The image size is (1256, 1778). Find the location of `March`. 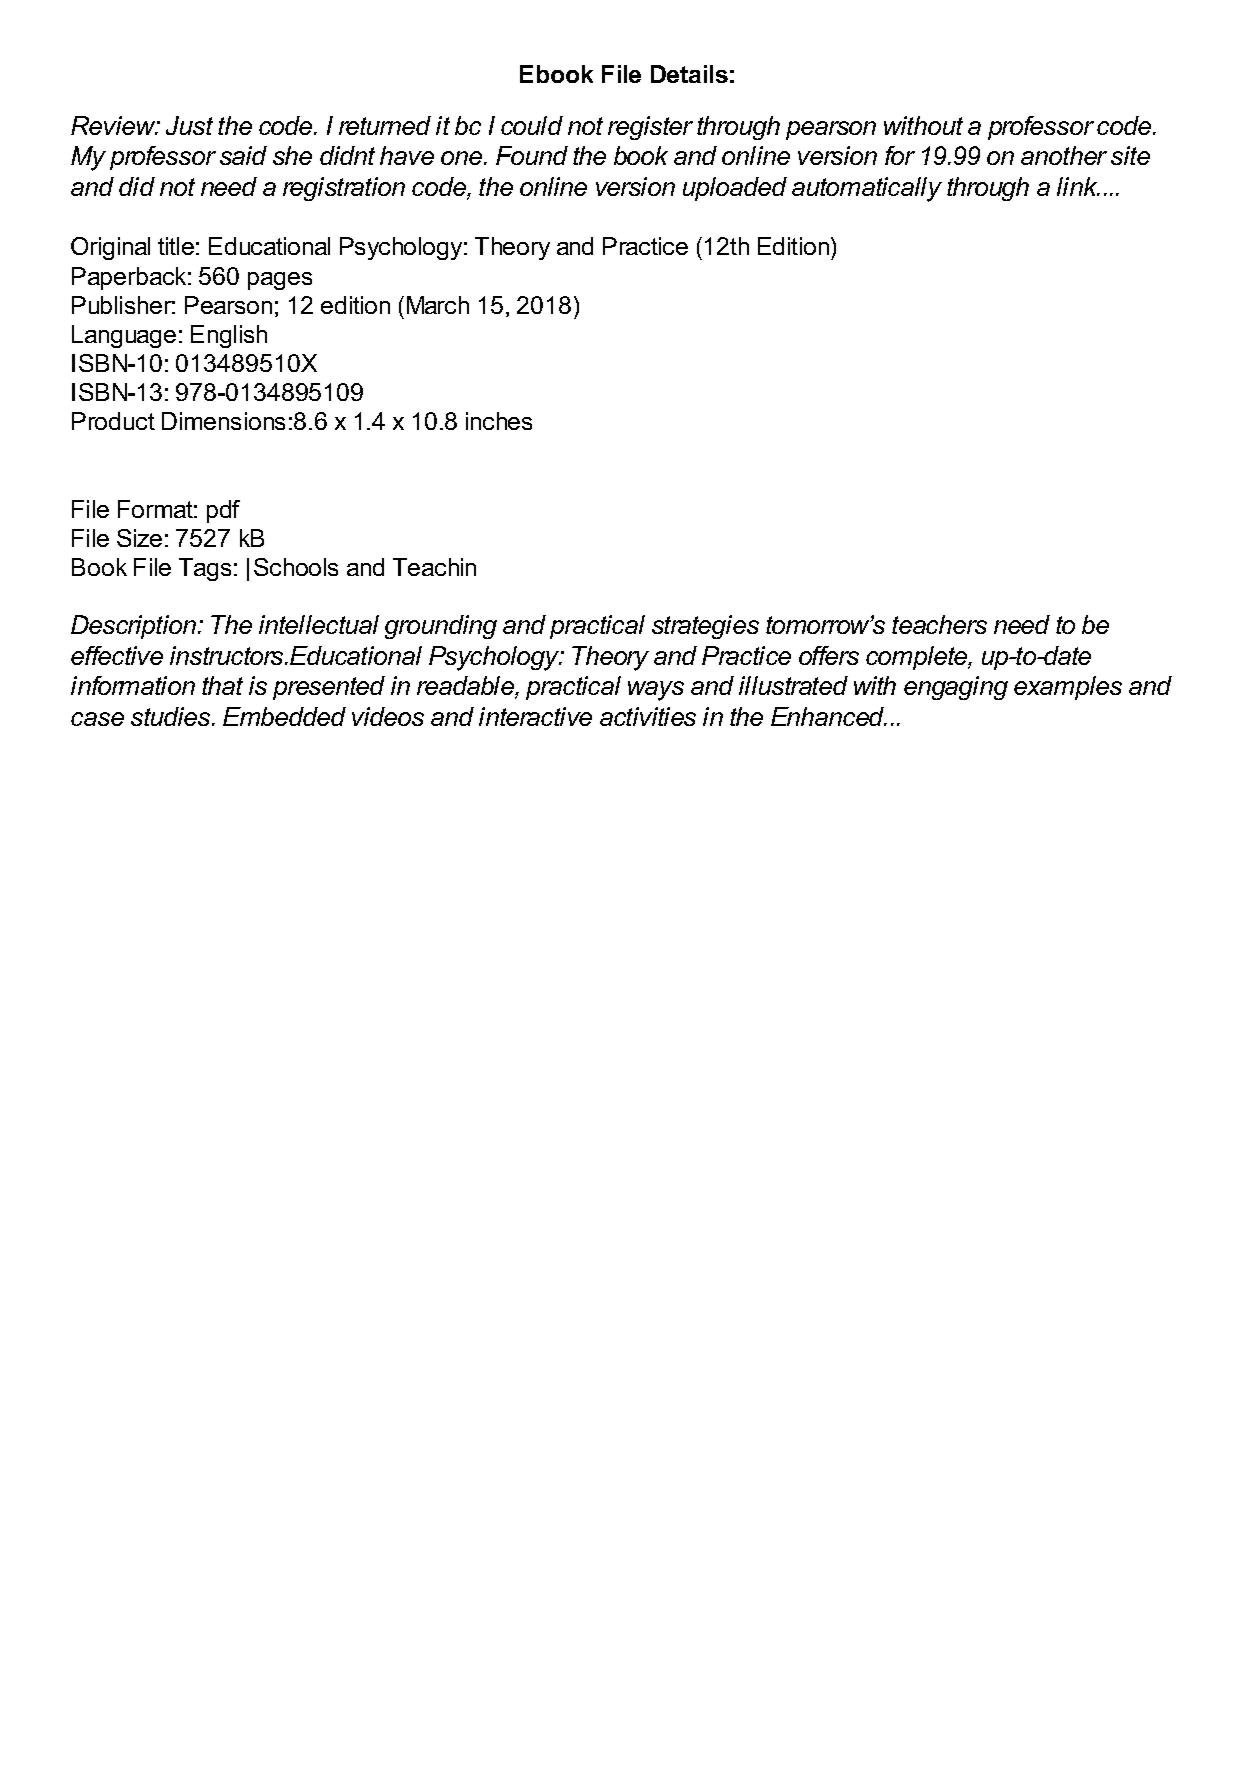

March is located at coordinates (438, 305).
